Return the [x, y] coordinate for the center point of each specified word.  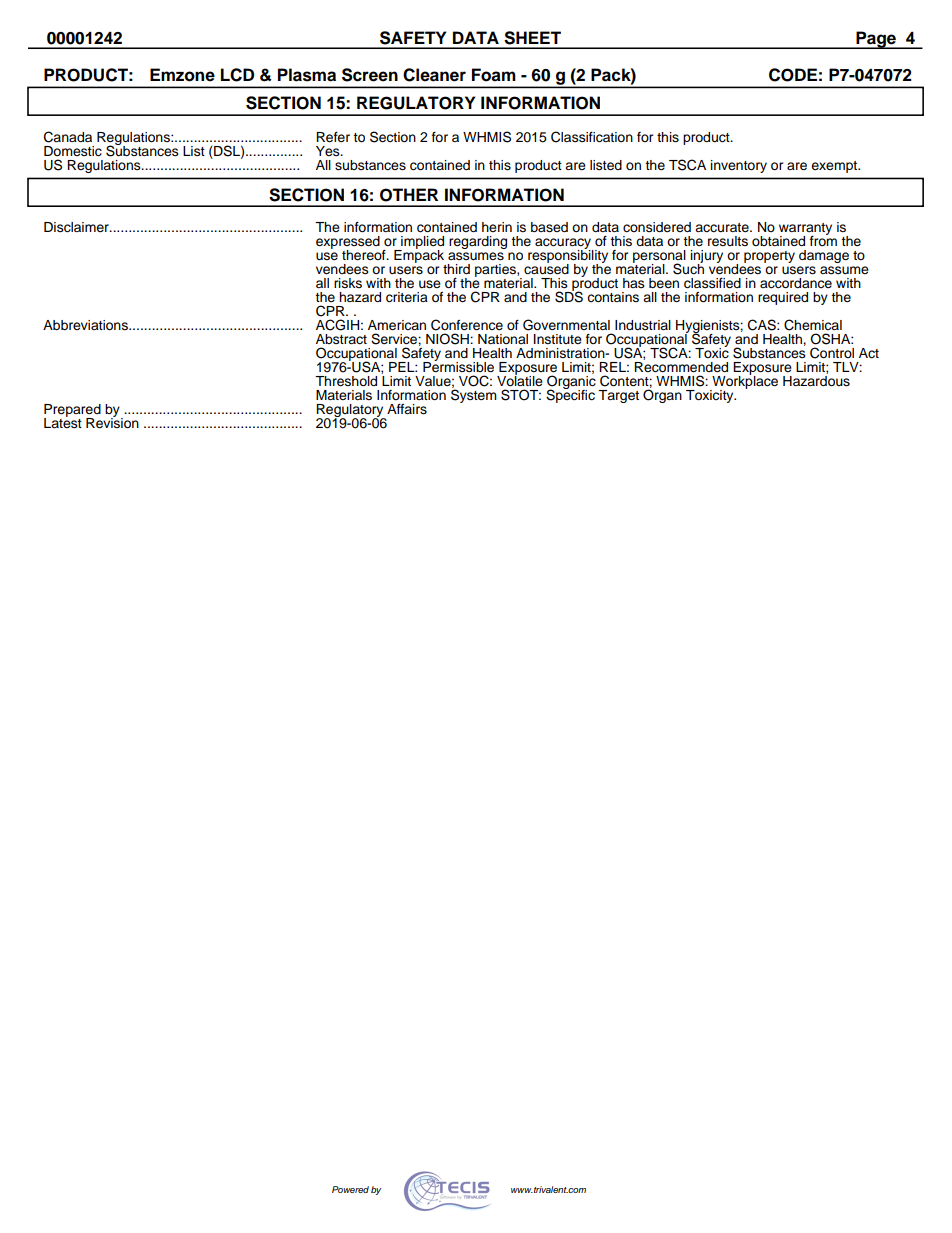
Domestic [73, 151]
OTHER [409, 195]
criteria [407, 297]
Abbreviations [86, 325]
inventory [739, 166]
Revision [112, 422]
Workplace [744, 382]
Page [876, 40]
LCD [237, 75]
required [783, 298]
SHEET [532, 38]
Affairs [407, 409]
